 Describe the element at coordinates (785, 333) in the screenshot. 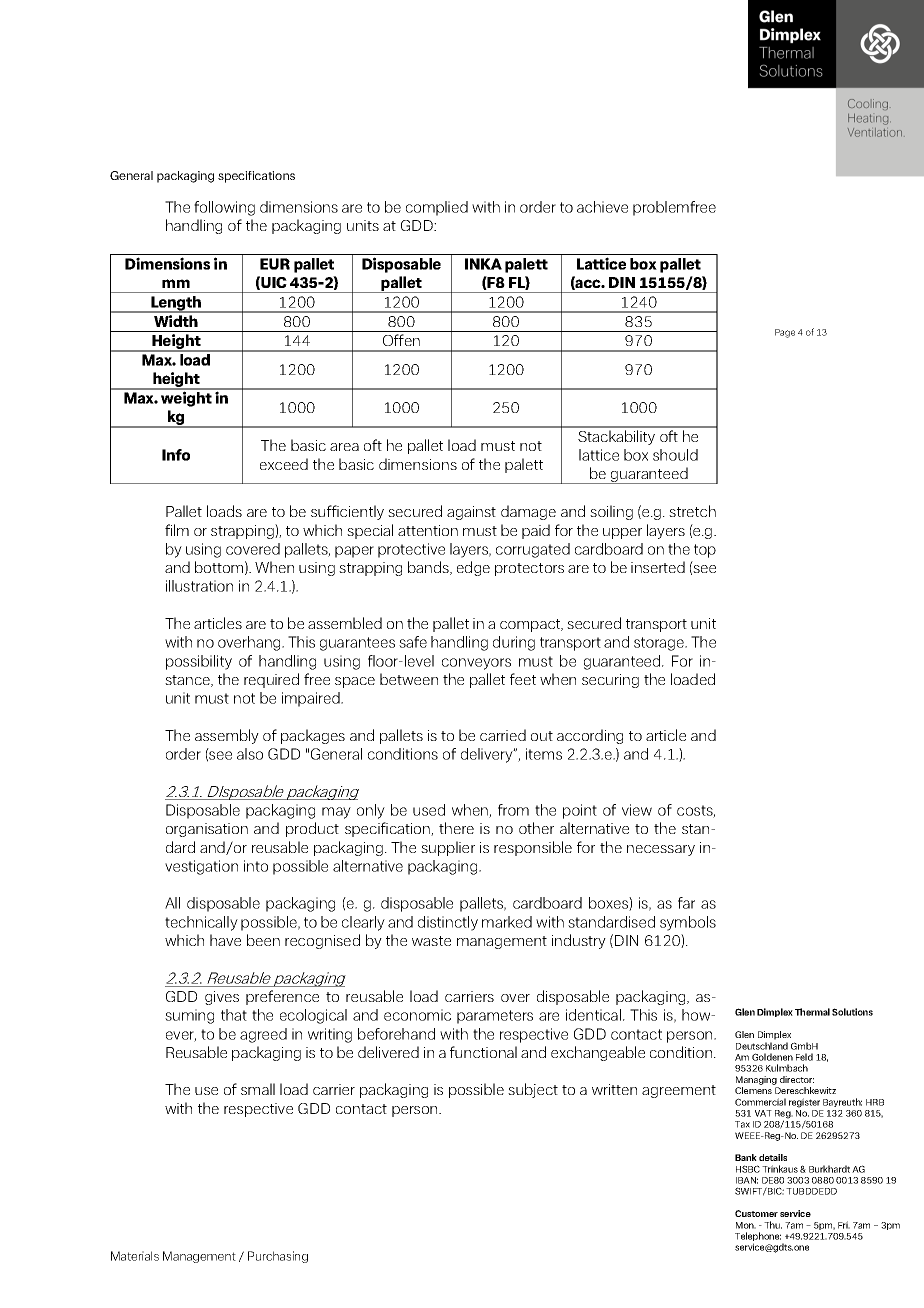

I see `Page` at that location.
